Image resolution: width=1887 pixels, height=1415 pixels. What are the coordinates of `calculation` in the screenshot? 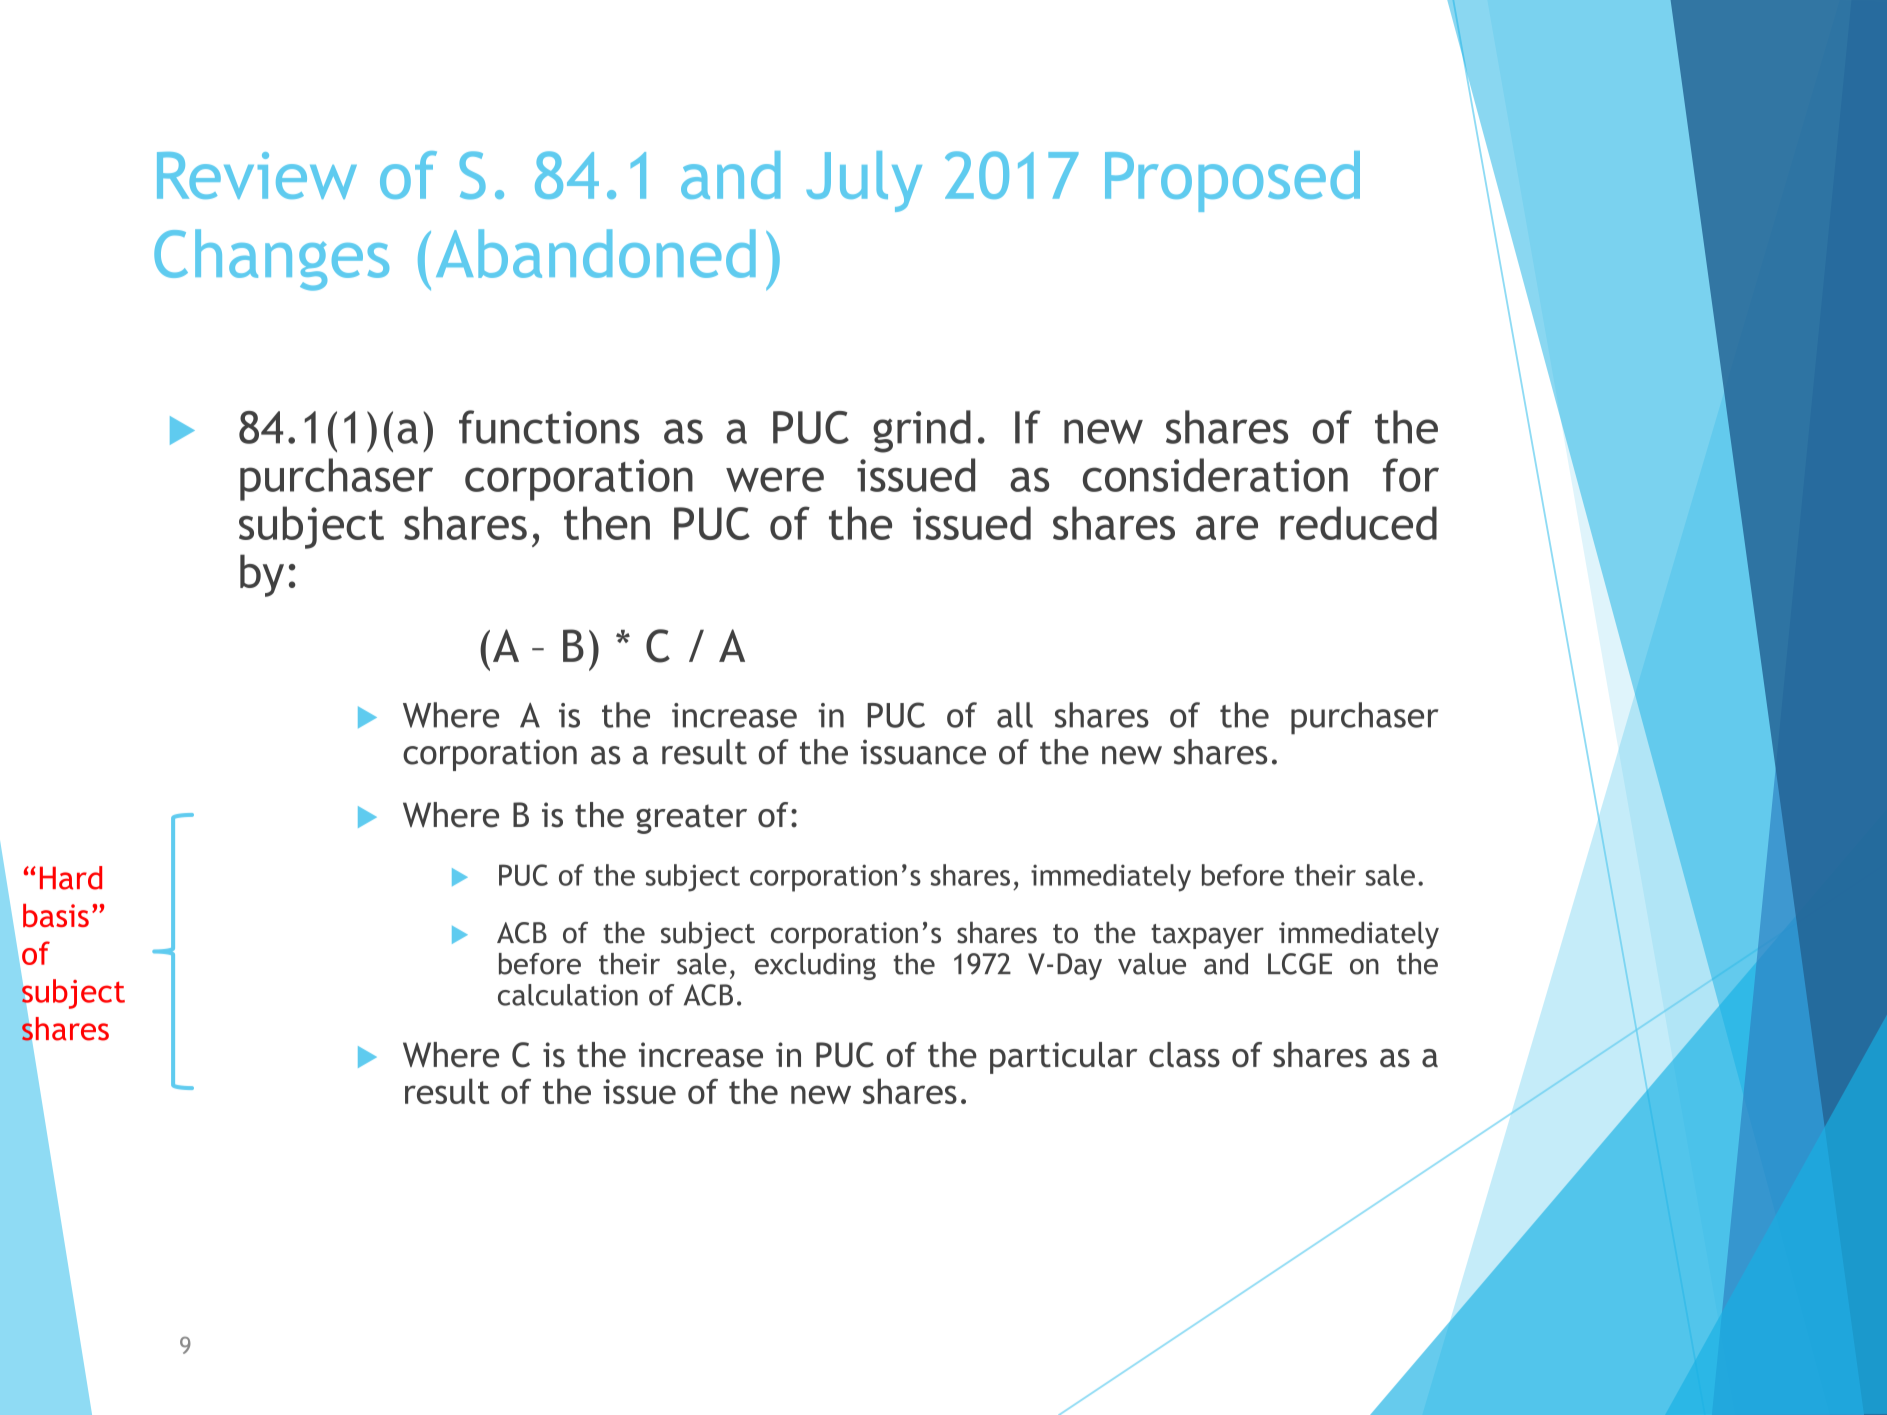 It's located at (568, 995).
